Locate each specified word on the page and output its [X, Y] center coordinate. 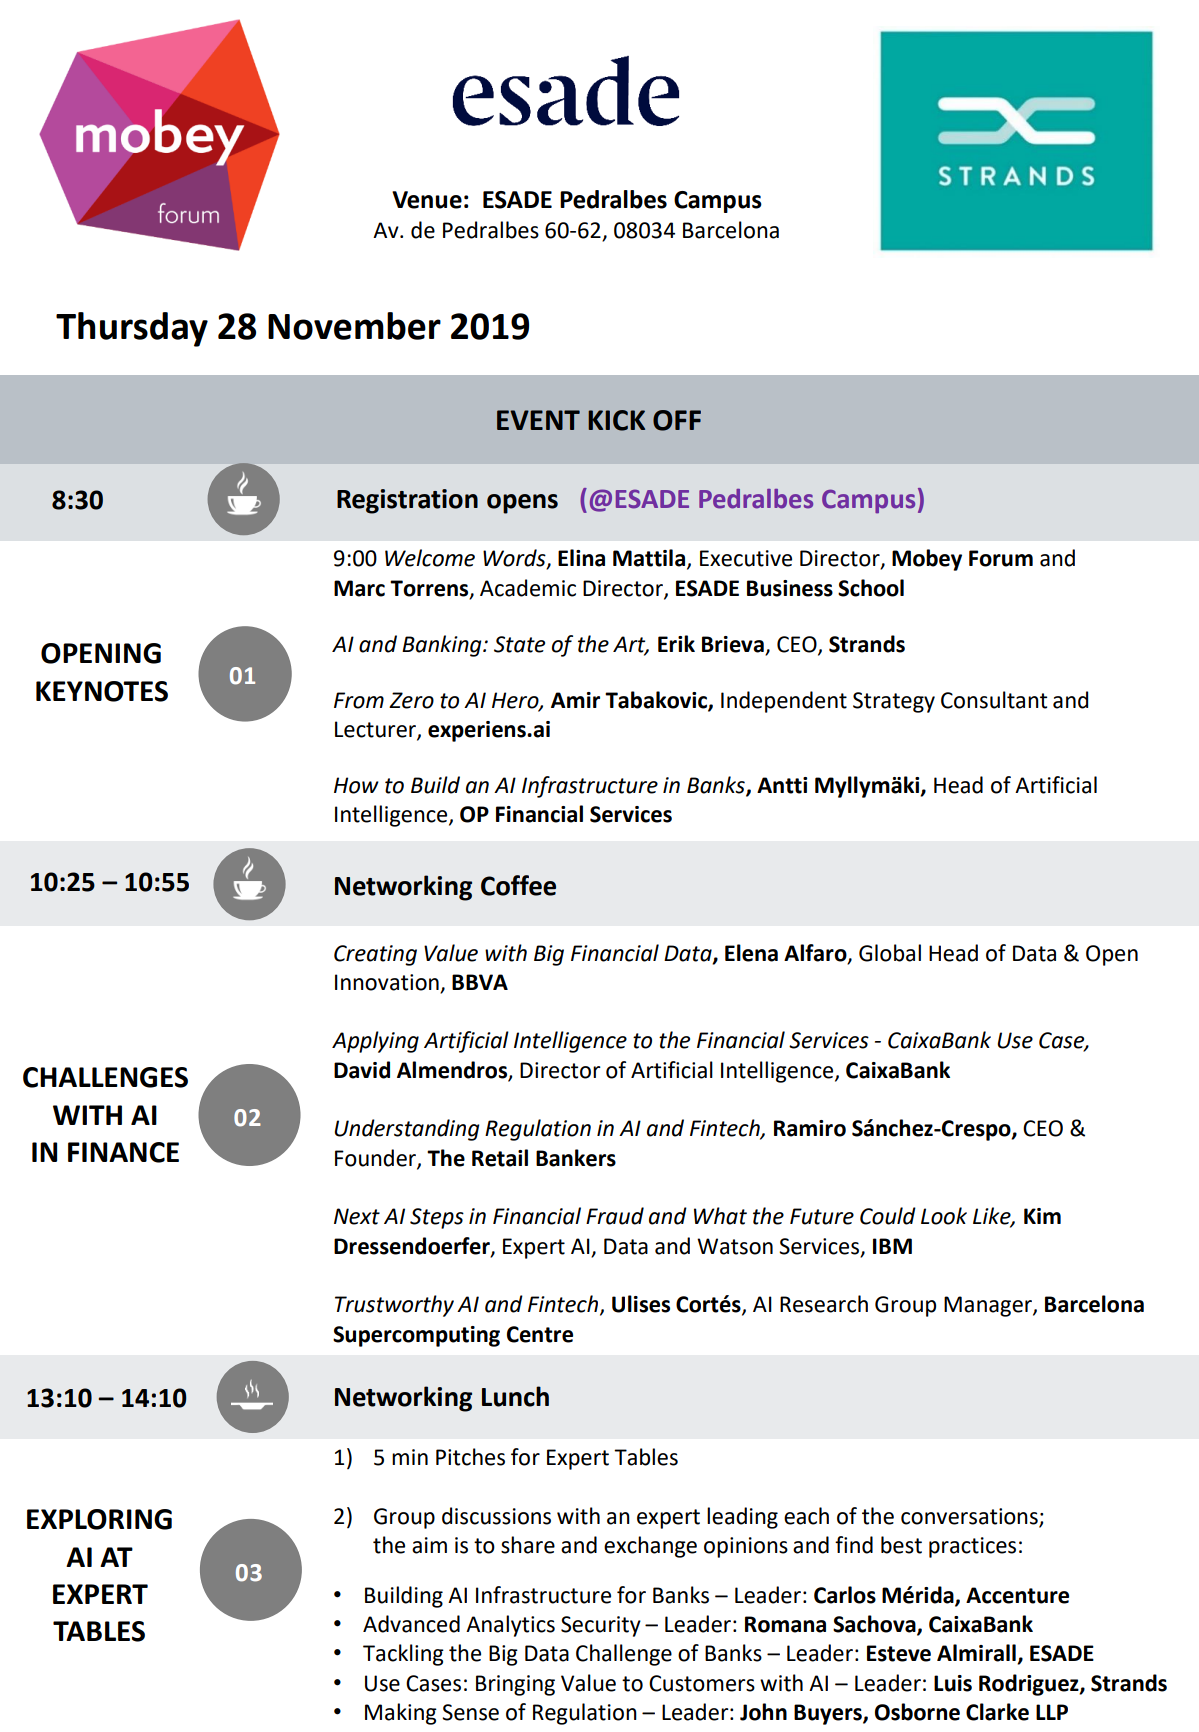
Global [890, 953]
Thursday [132, 329]
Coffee [518, 885]
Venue [427, 200]
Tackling [403, 1655]
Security [601, 1626]
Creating [375, 955]
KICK [616, 420]
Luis [953, 1683]
